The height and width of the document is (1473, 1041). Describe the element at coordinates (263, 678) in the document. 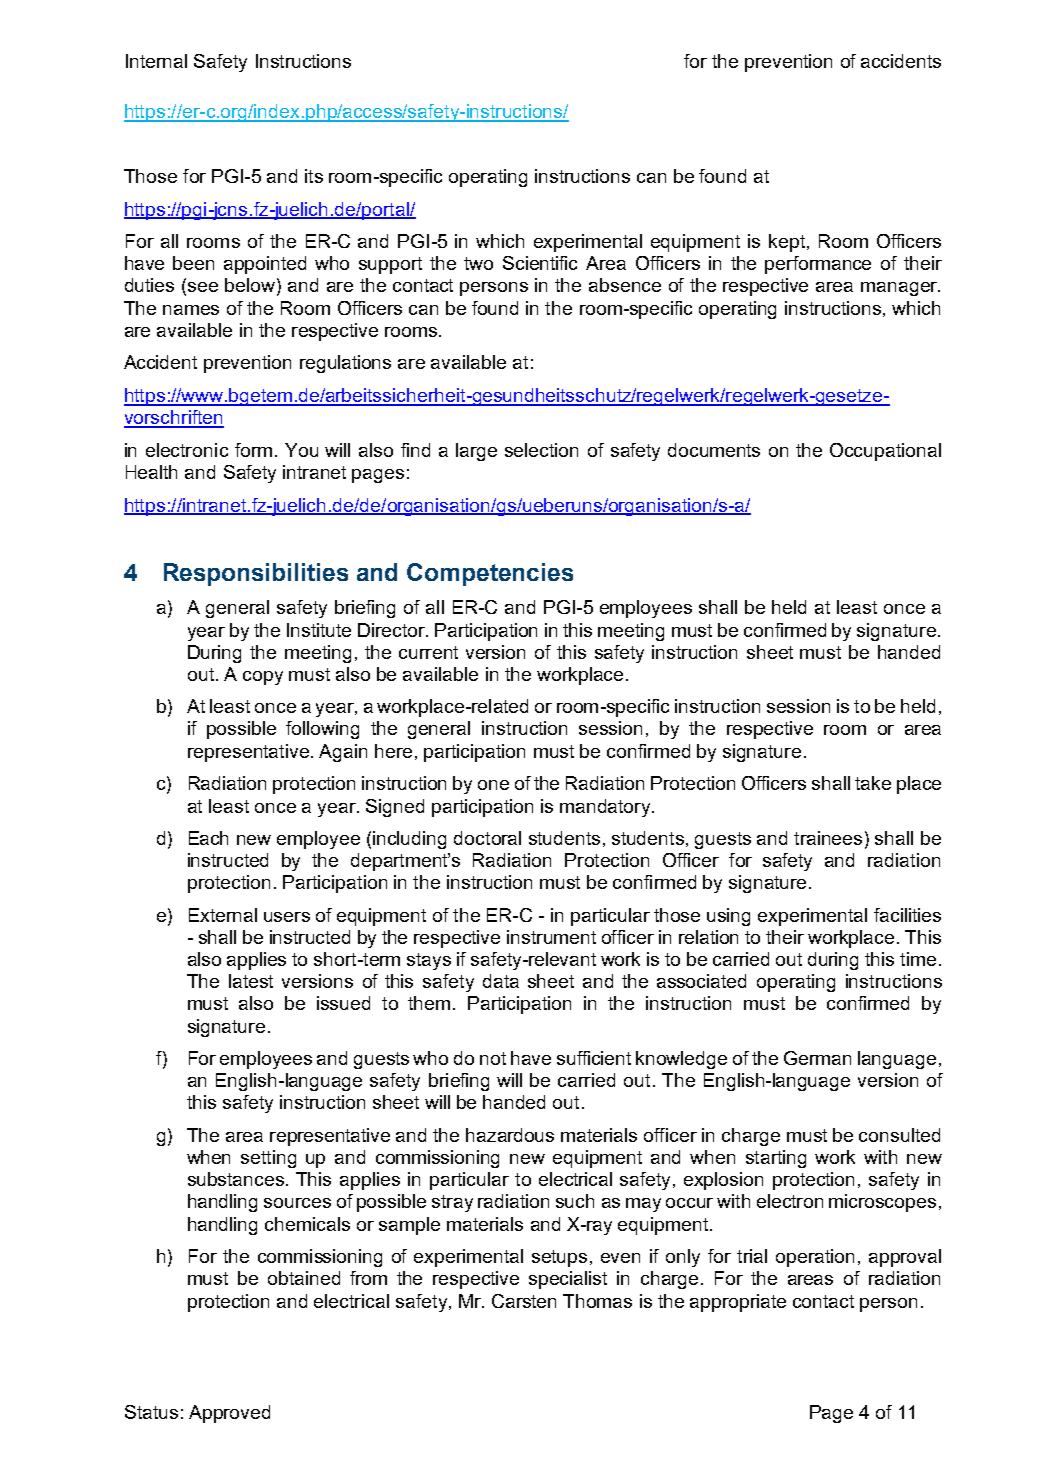

I see `copy` at that location.
